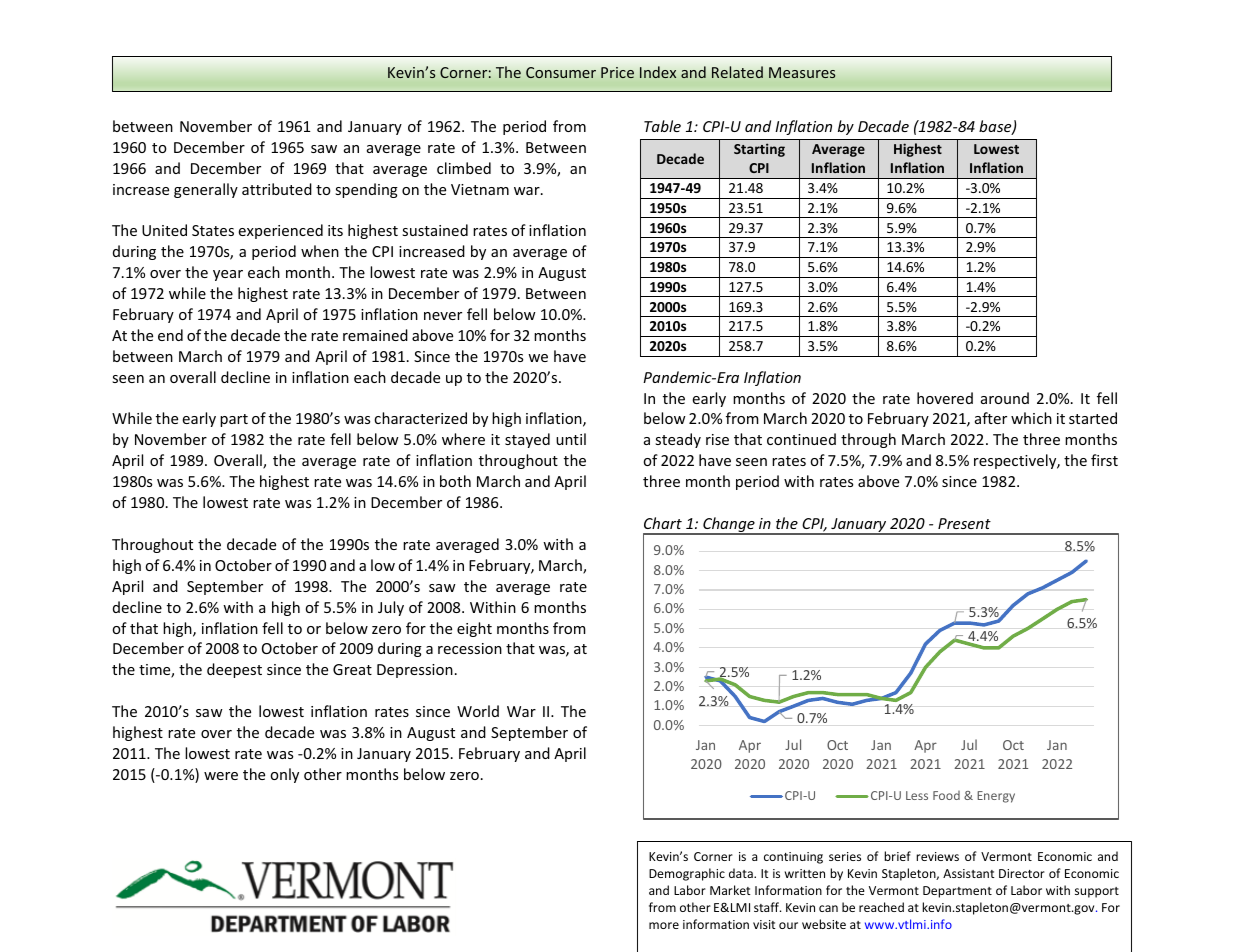 This screenshot has width=1233, height=952. I want to click on attributed, so click(277, 189).
